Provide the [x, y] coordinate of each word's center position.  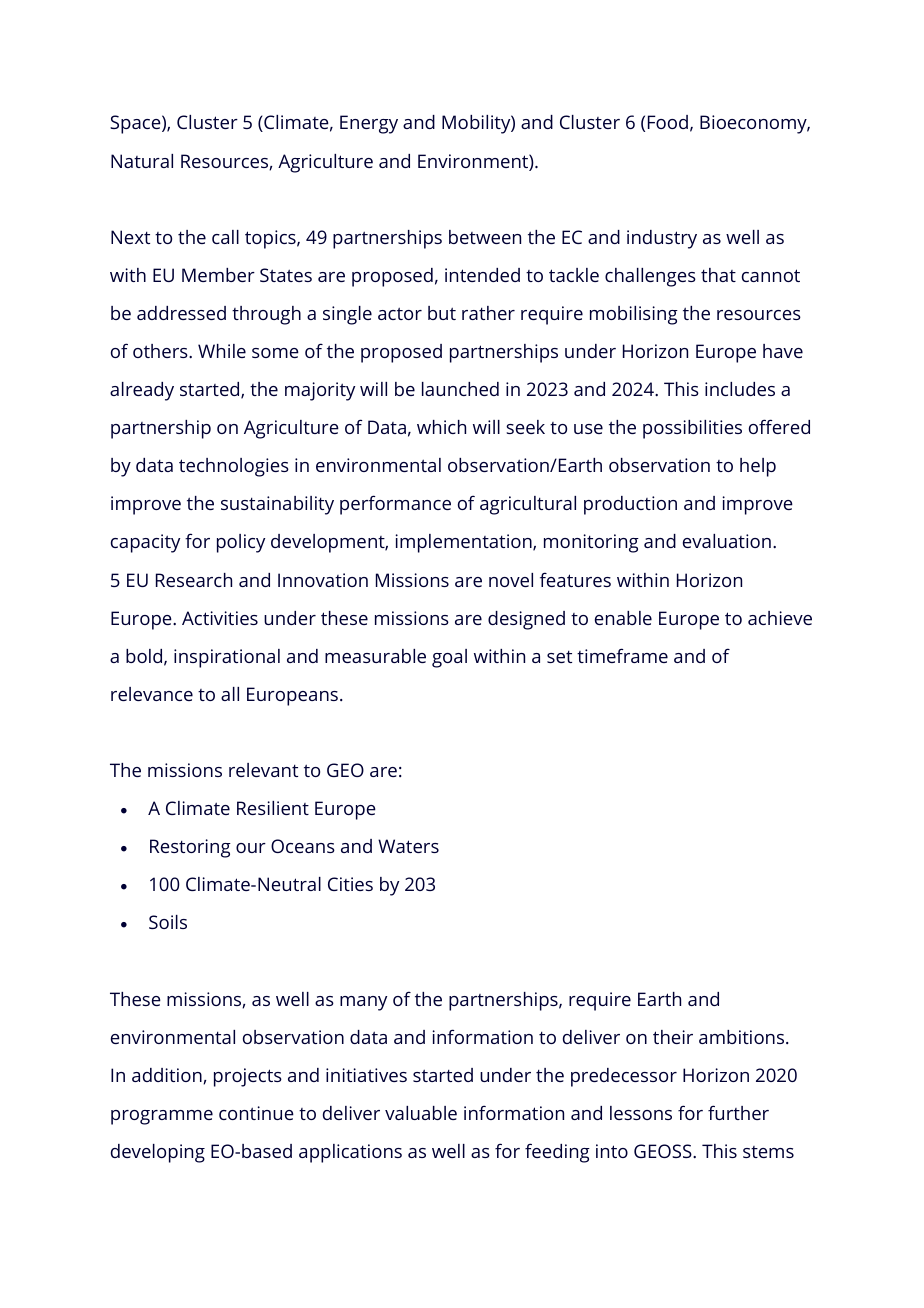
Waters [408, 846]
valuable [421, 1113]
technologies [234, 467]
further [738, 1112]
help [758, 467]
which [441, 427]
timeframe [622, 655]
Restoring [190, 848]
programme [162, 1117]
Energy [369, 124]
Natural [142, 161]
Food [668, 122]
